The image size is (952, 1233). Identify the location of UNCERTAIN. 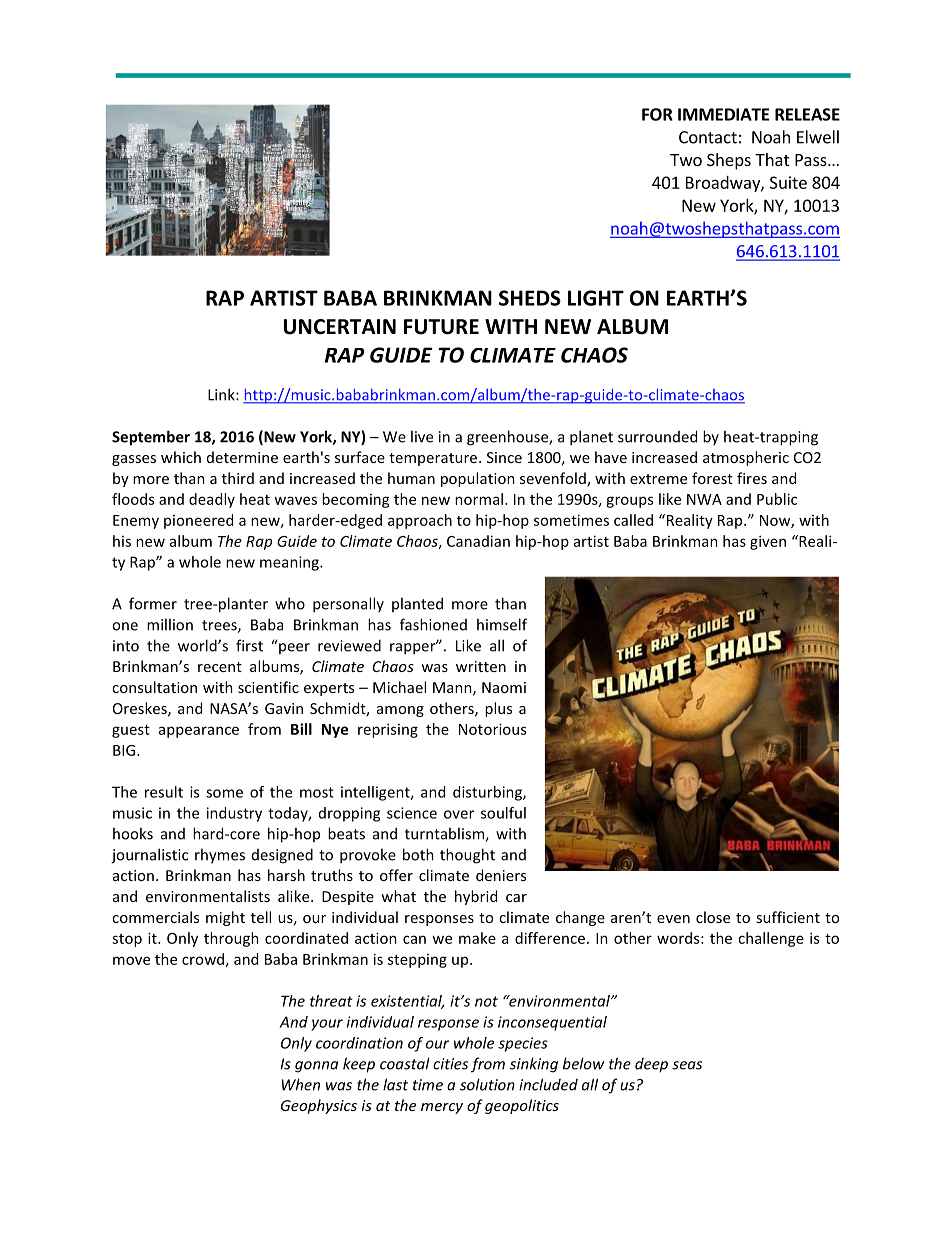
(340, 327).
